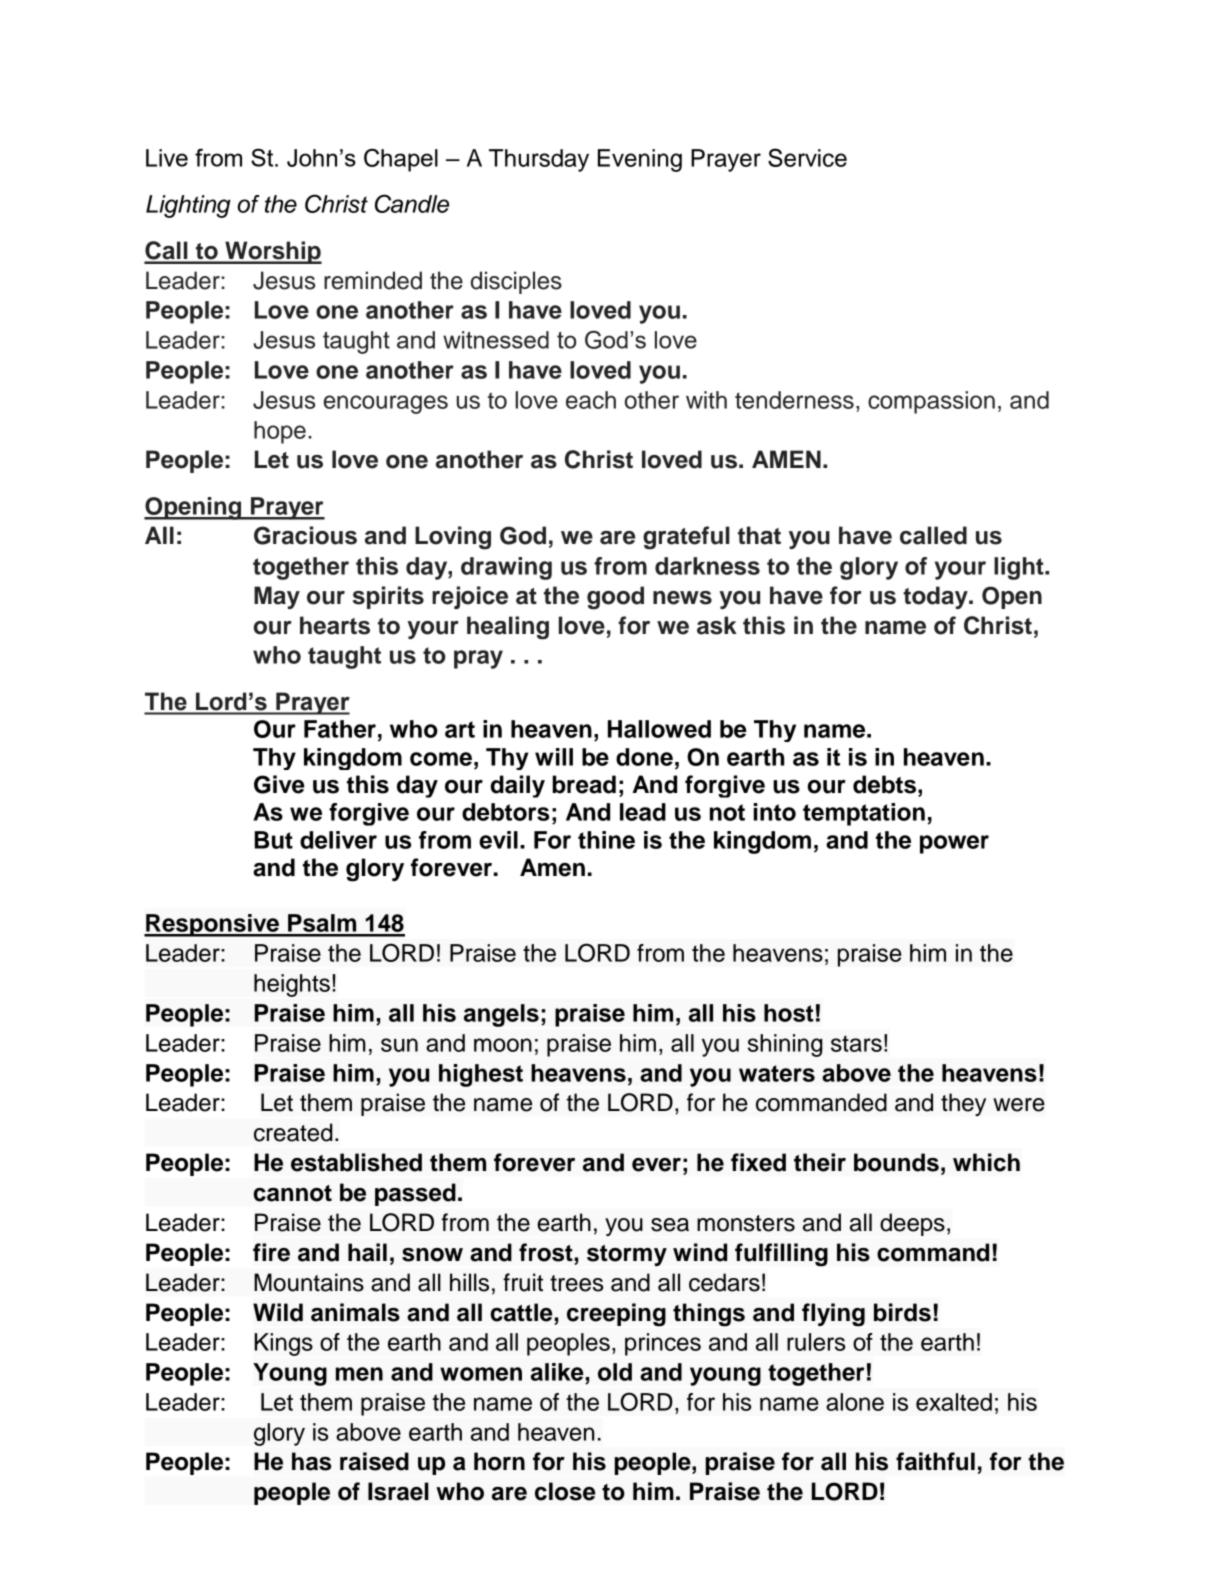 The height and width of the screenshot is (1591, 1229). What do you see at coordinates (272, 252) in the screenshot?
I see `Worship` at bounding box center [272, 252].
